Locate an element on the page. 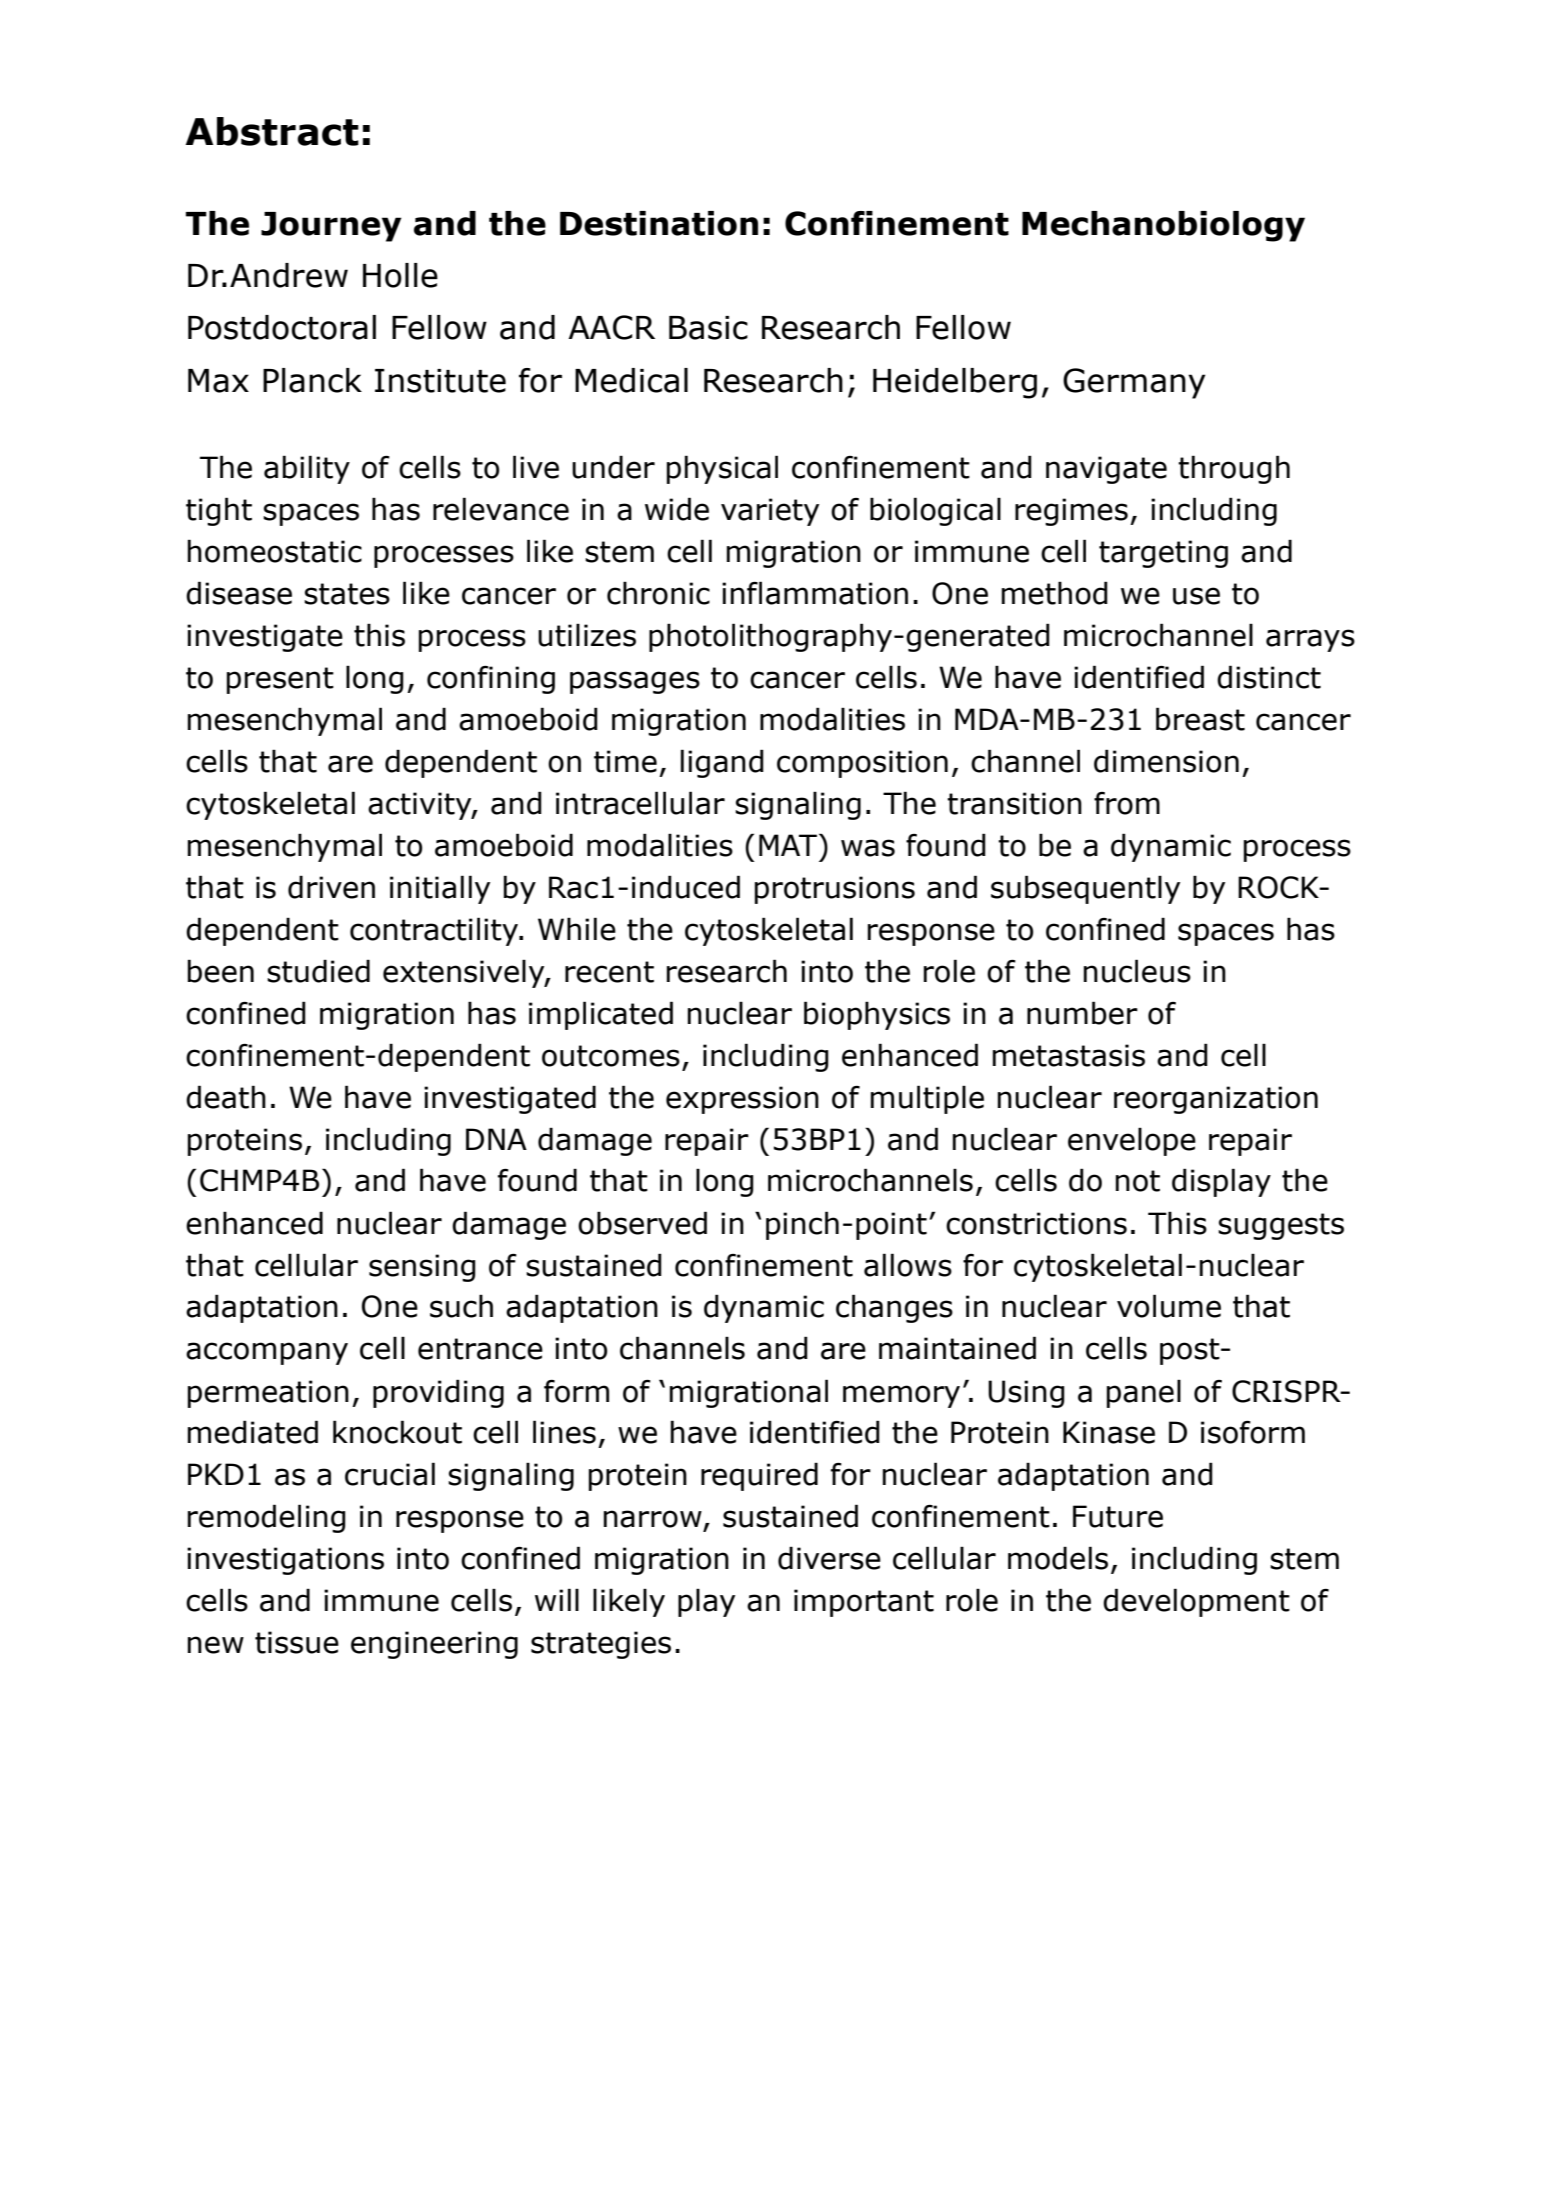  Destination is located at coordinates (659, 223).
